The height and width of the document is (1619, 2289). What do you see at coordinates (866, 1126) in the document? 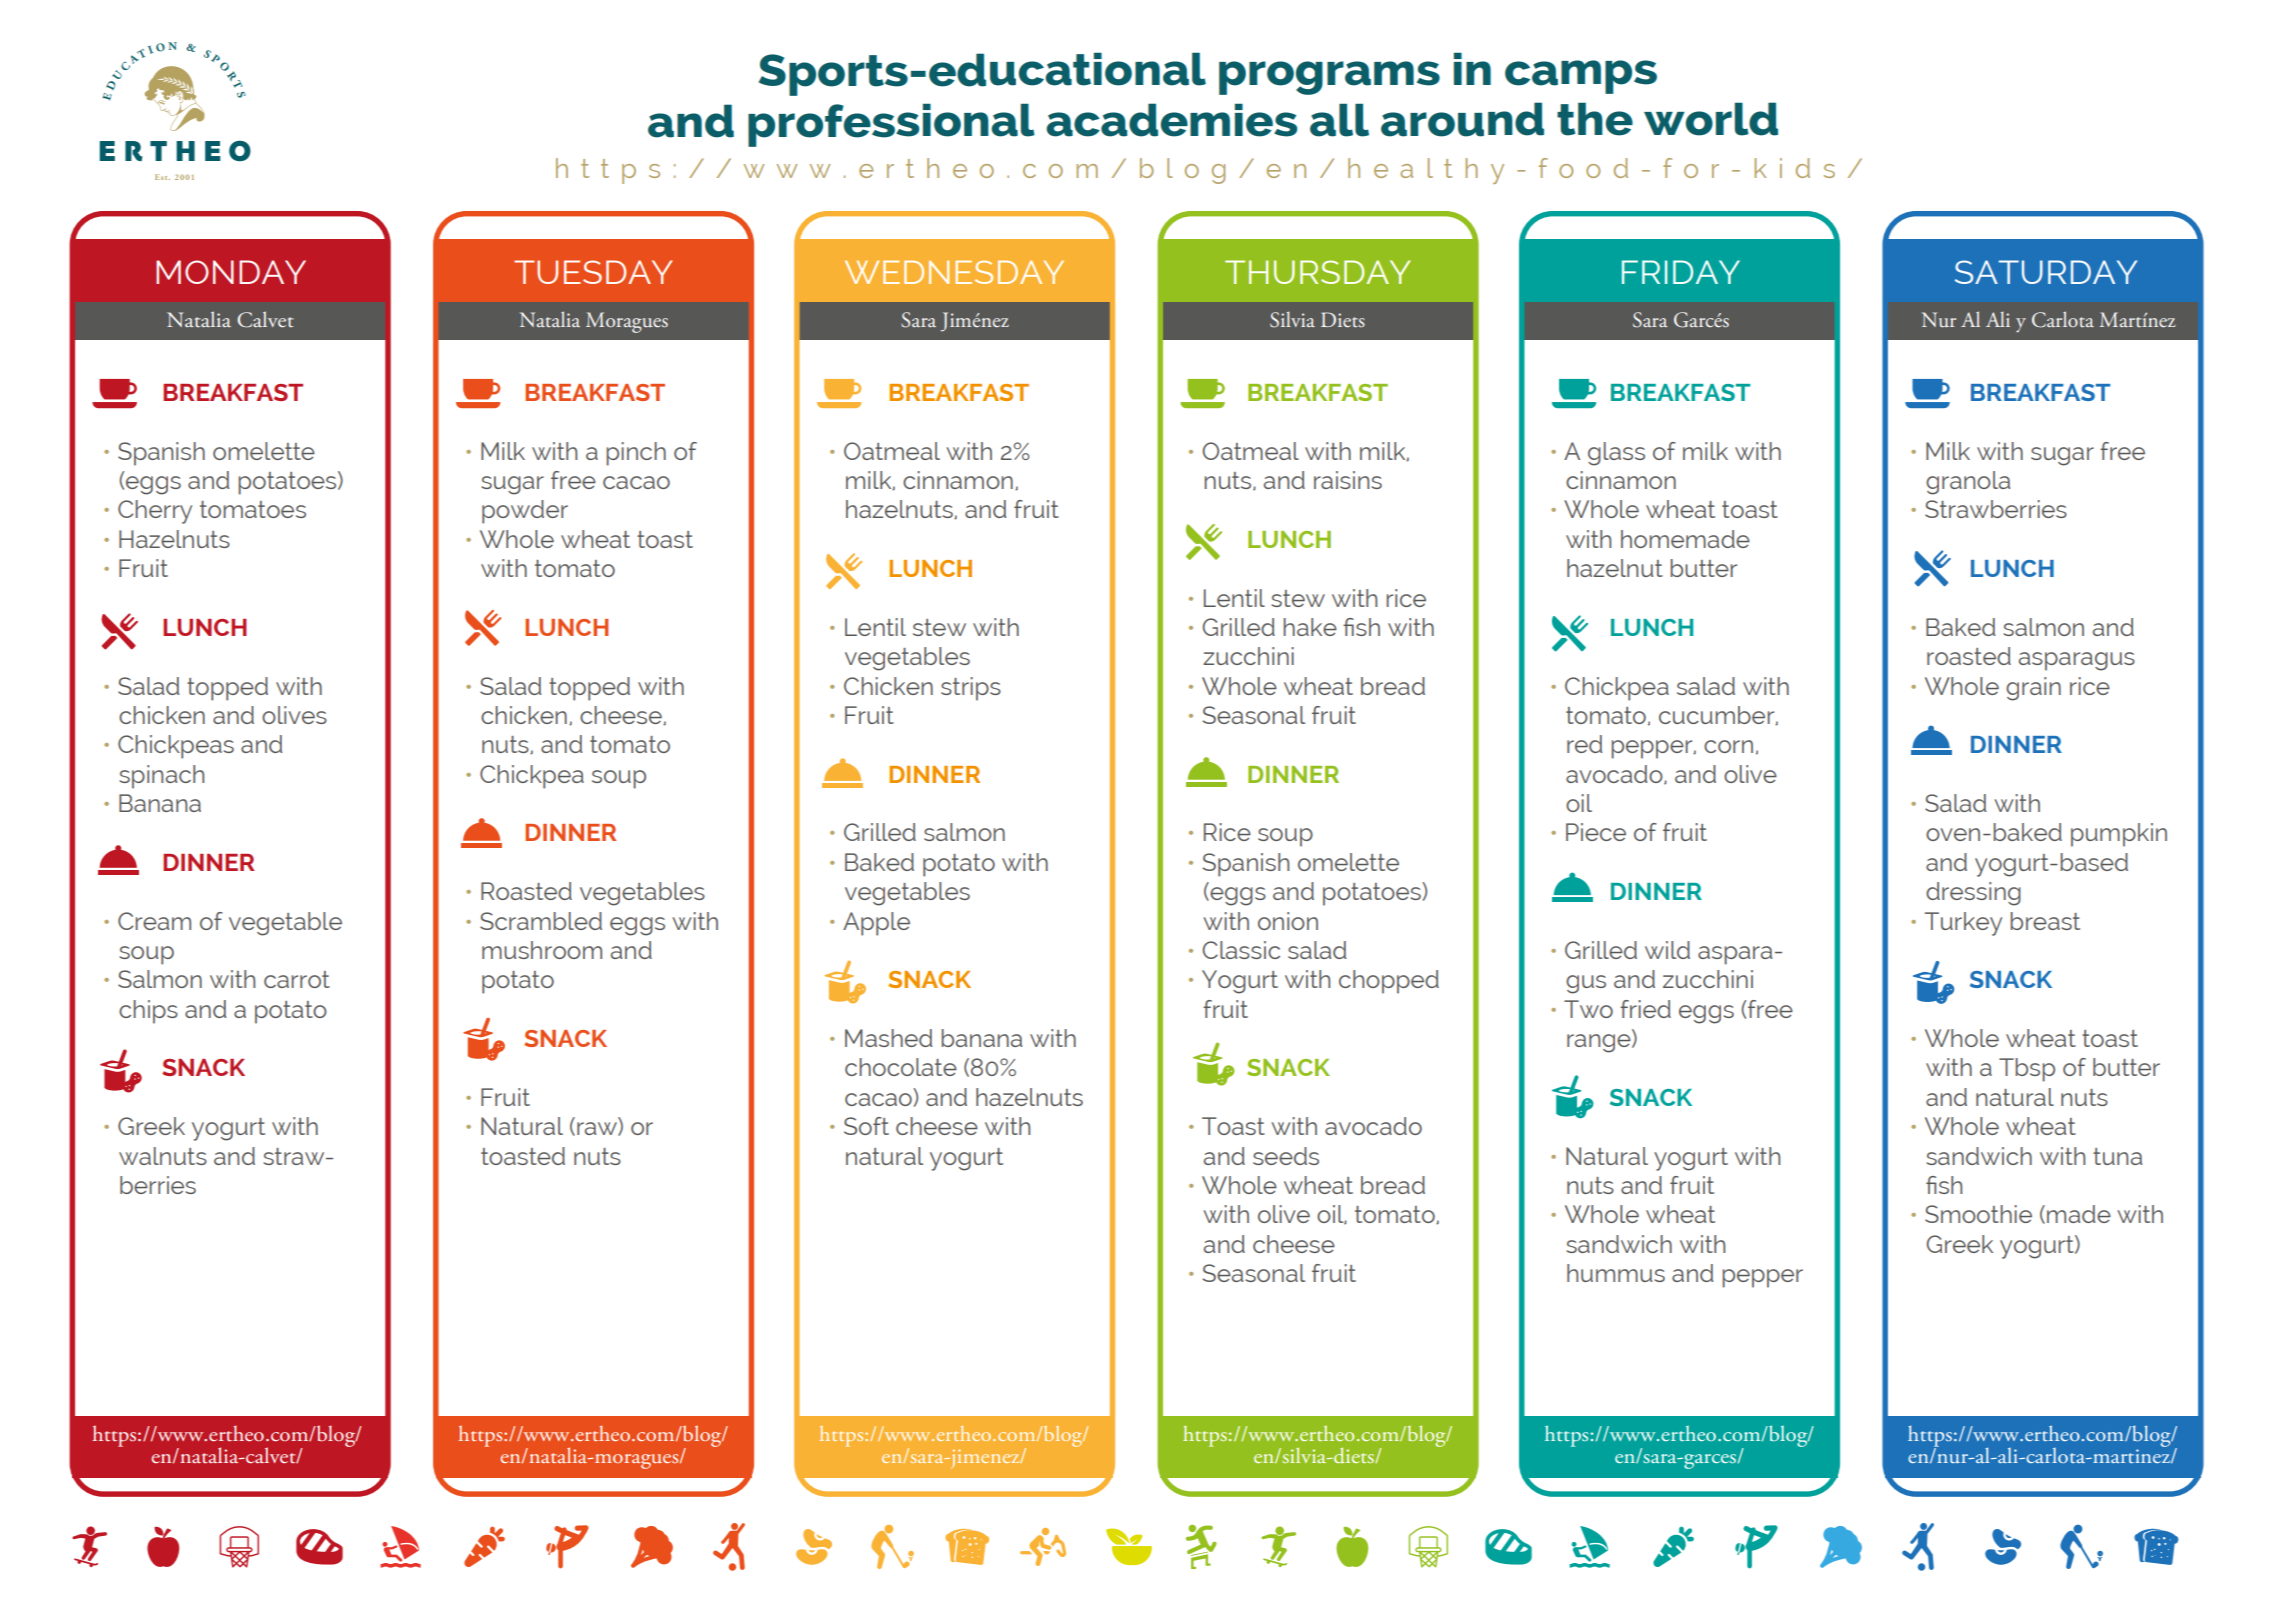
I see `Soft` at bounding box center [866, 1126].
